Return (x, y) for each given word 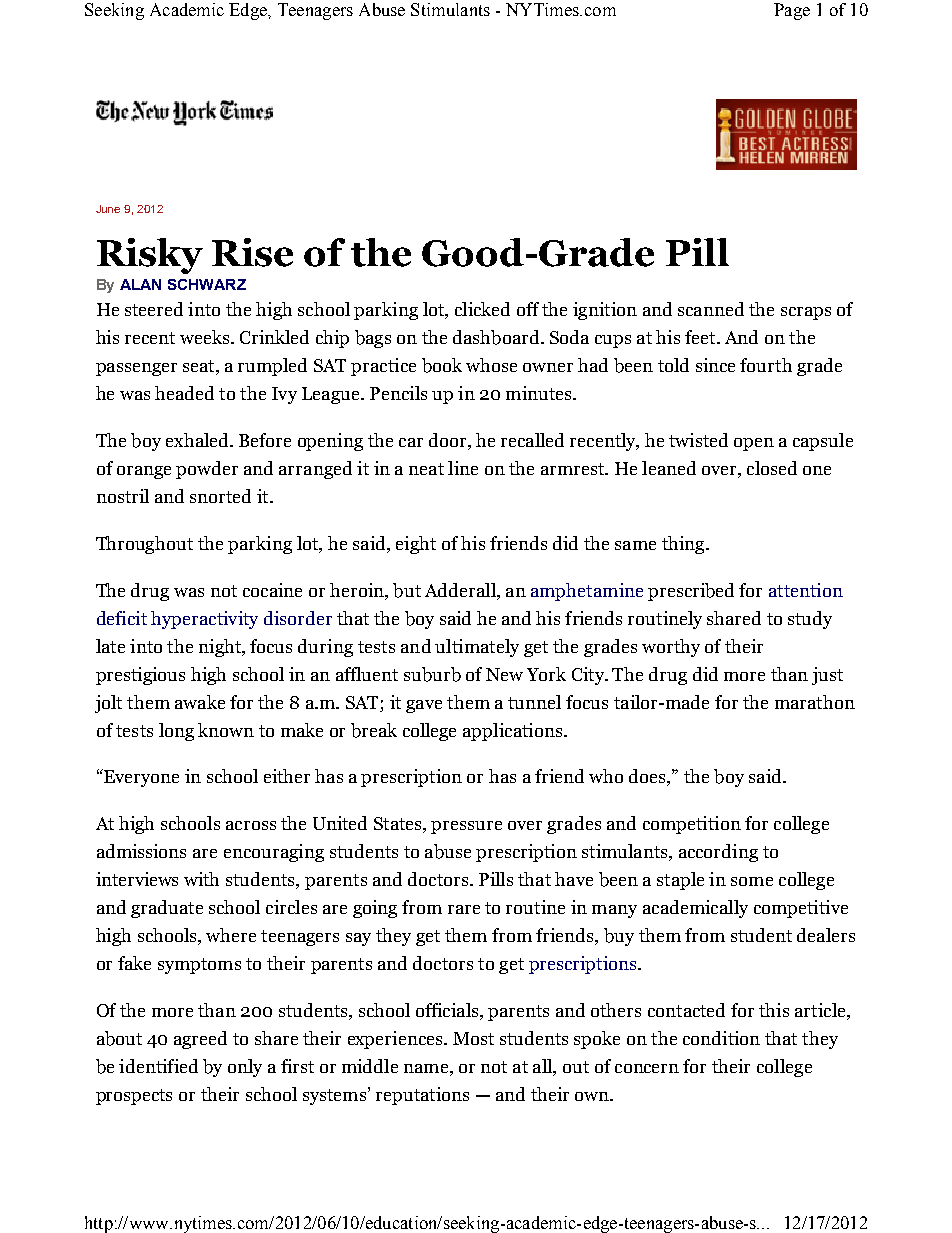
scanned (711, 309)
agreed (200, 1040)
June (108, 209)
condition (721, 1038)
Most (473, 1038)
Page (792, 11)
